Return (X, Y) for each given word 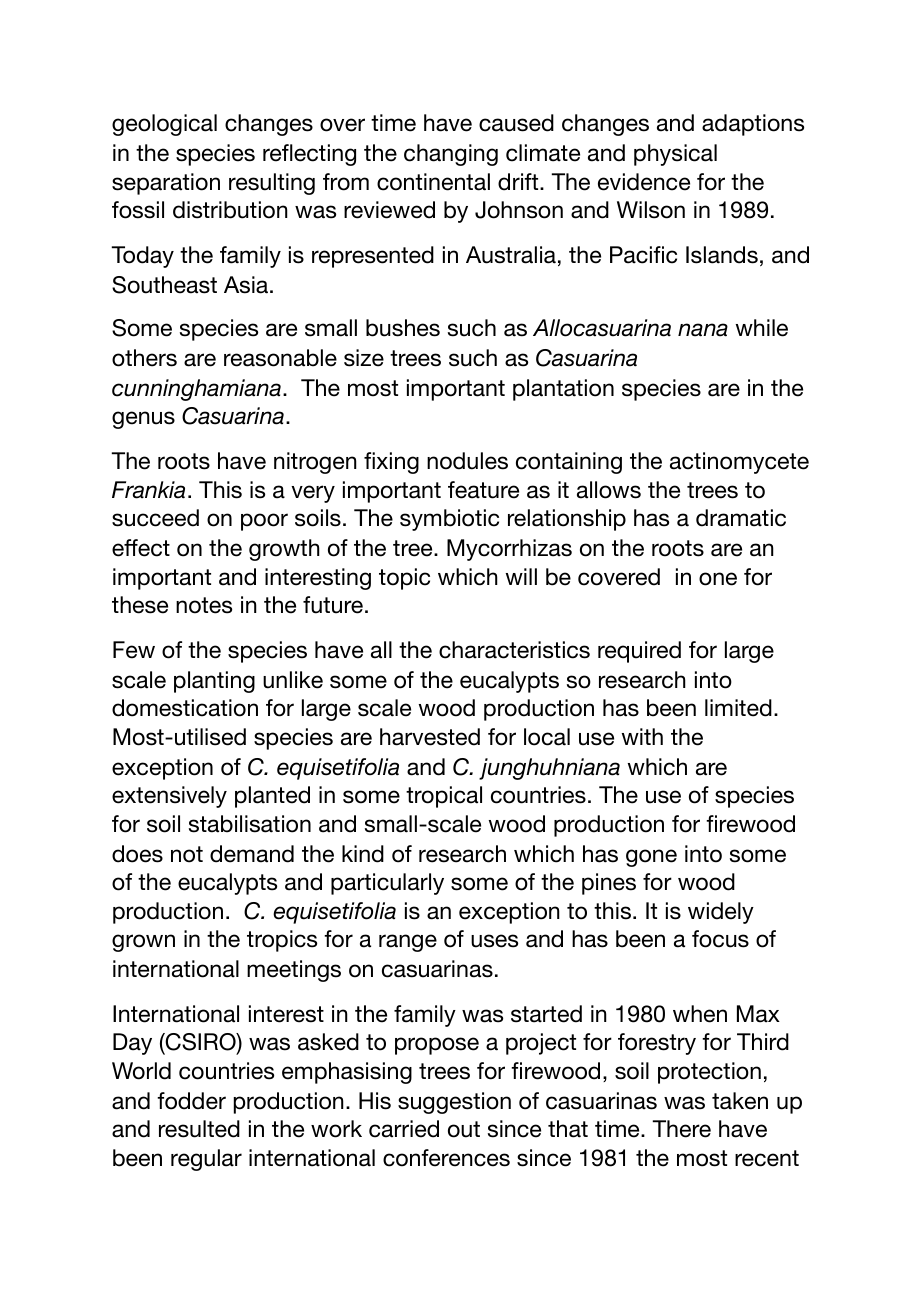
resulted (199, 1129)
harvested (430, 737)
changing (451, 155)
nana (703, 330)
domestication (185, 708)
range (408, 943)
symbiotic (449, 520)
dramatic (741, 518)
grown (143, 943)
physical (675, 155)
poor (264, 522)
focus (720, 939)
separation (166, 184)
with (642, 736)
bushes (403, 328)
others (144, 358)
